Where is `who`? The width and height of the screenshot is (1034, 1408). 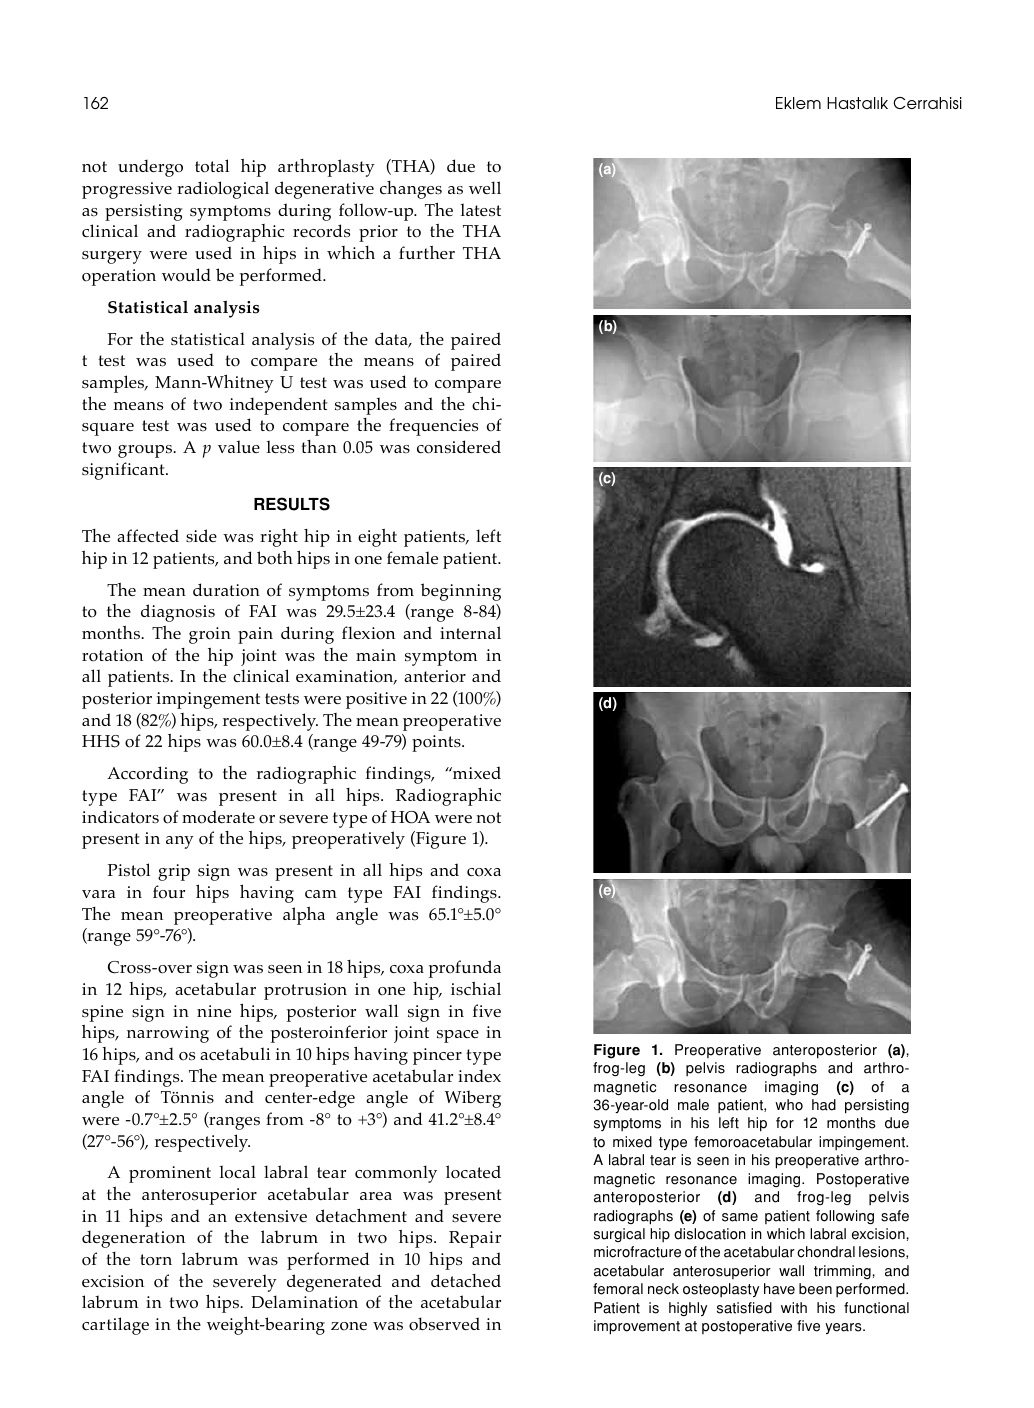 who is located at coordinates (789, 1105).
